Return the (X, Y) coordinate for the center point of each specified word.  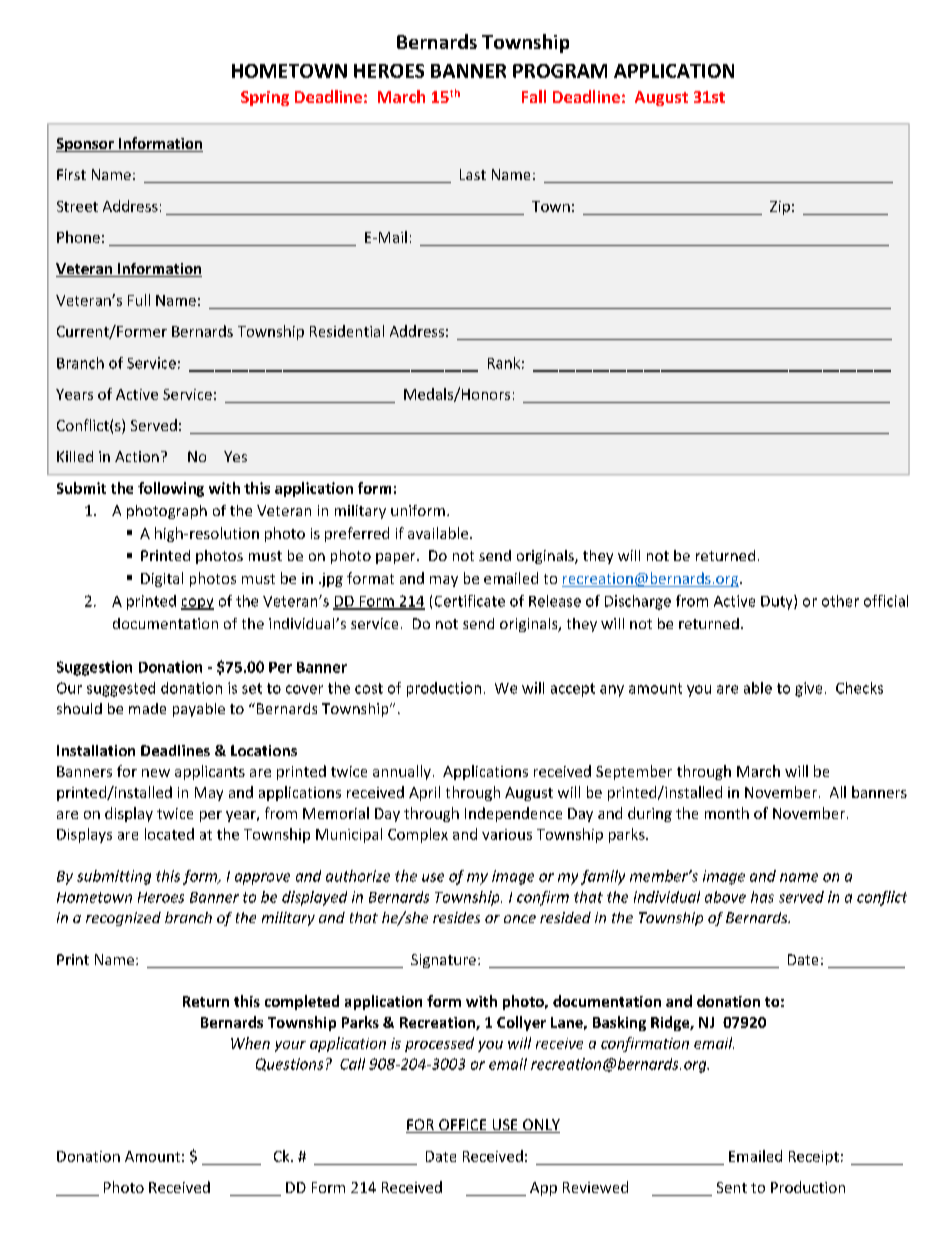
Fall (534, 96)
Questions (289, 1064)
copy (197, 604)
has (762, 897)
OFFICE (463, 1126)
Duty (778, 602)
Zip (780, 208)
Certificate (470, 601)
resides (456, 917)
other (840, 601)
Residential (347, 331)
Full (139, 300)
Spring (265, 98)
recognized (123, 919)
